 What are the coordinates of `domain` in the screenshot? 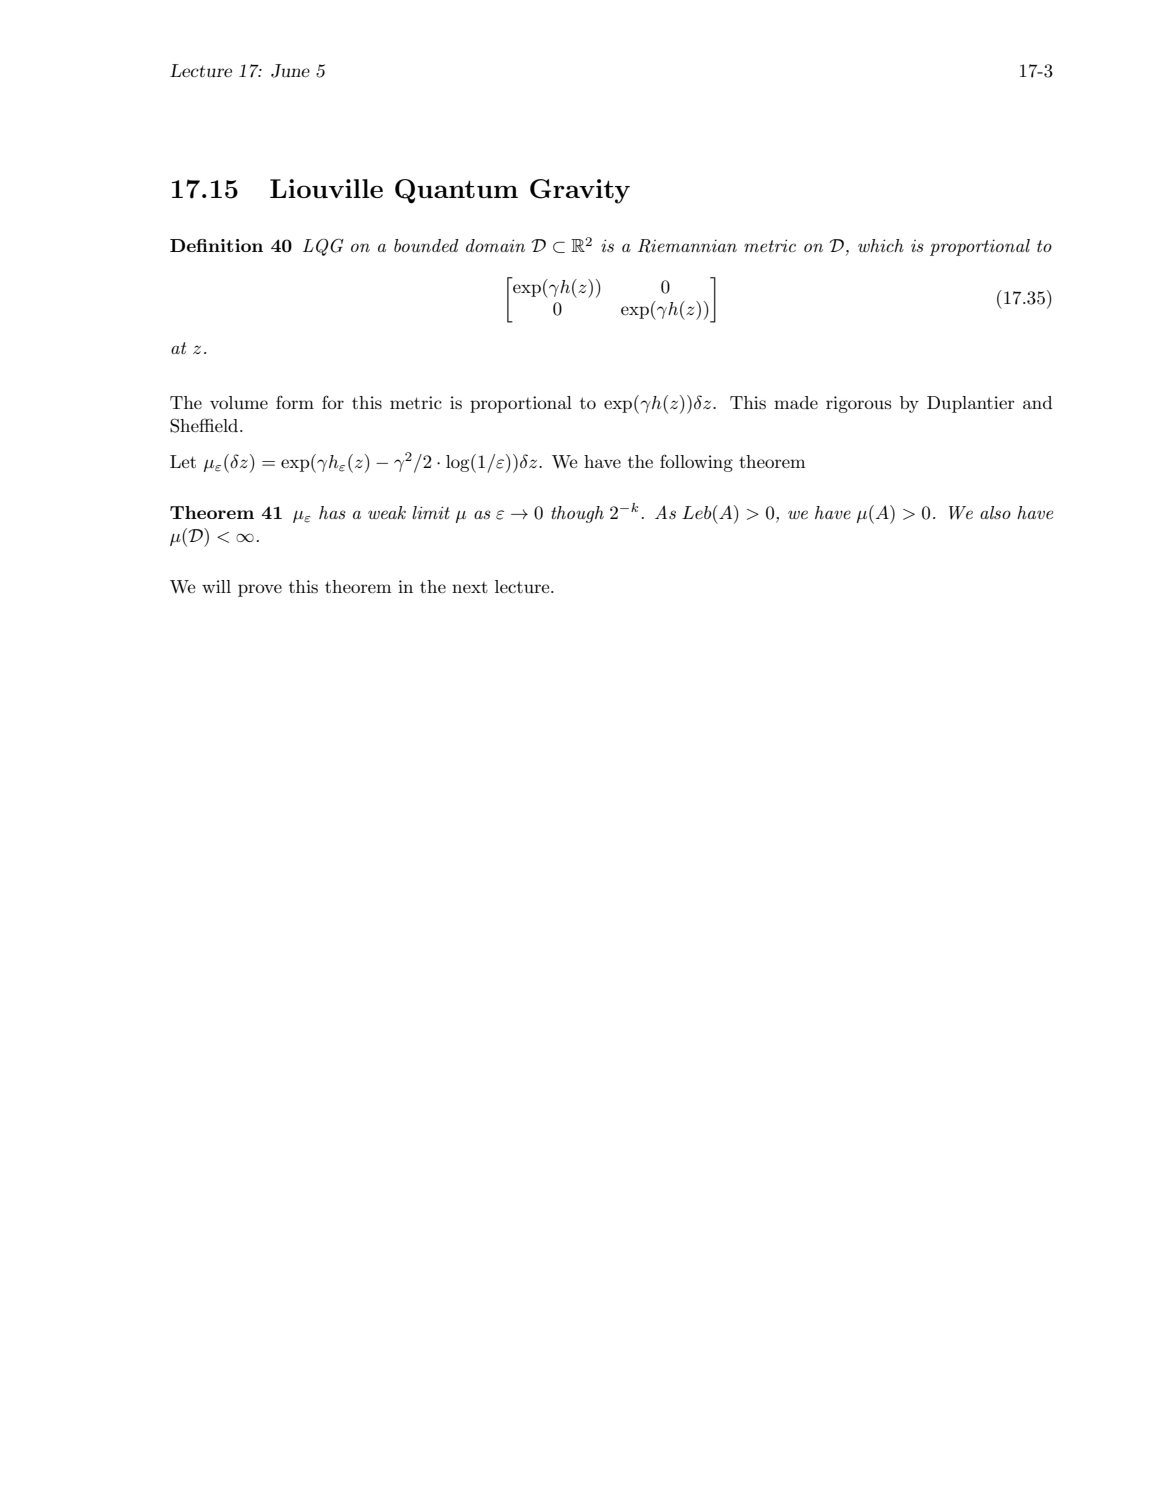 It's located at (495, 245).
